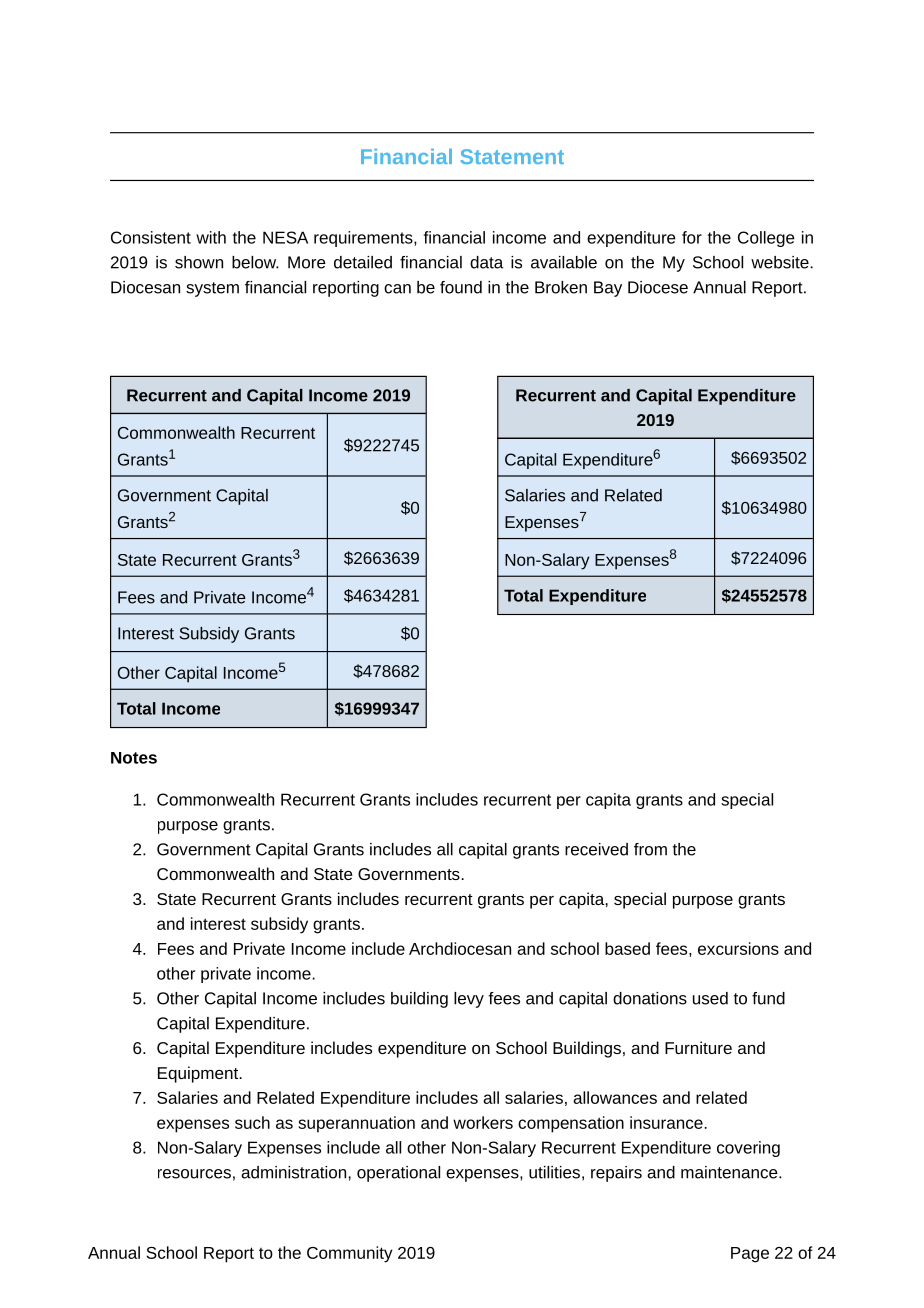 This screenshot has width=924, height=1308. What do you see at coordinates (461, 287) in the screenshot?
I see `found` at bounding box center [461, 287].
